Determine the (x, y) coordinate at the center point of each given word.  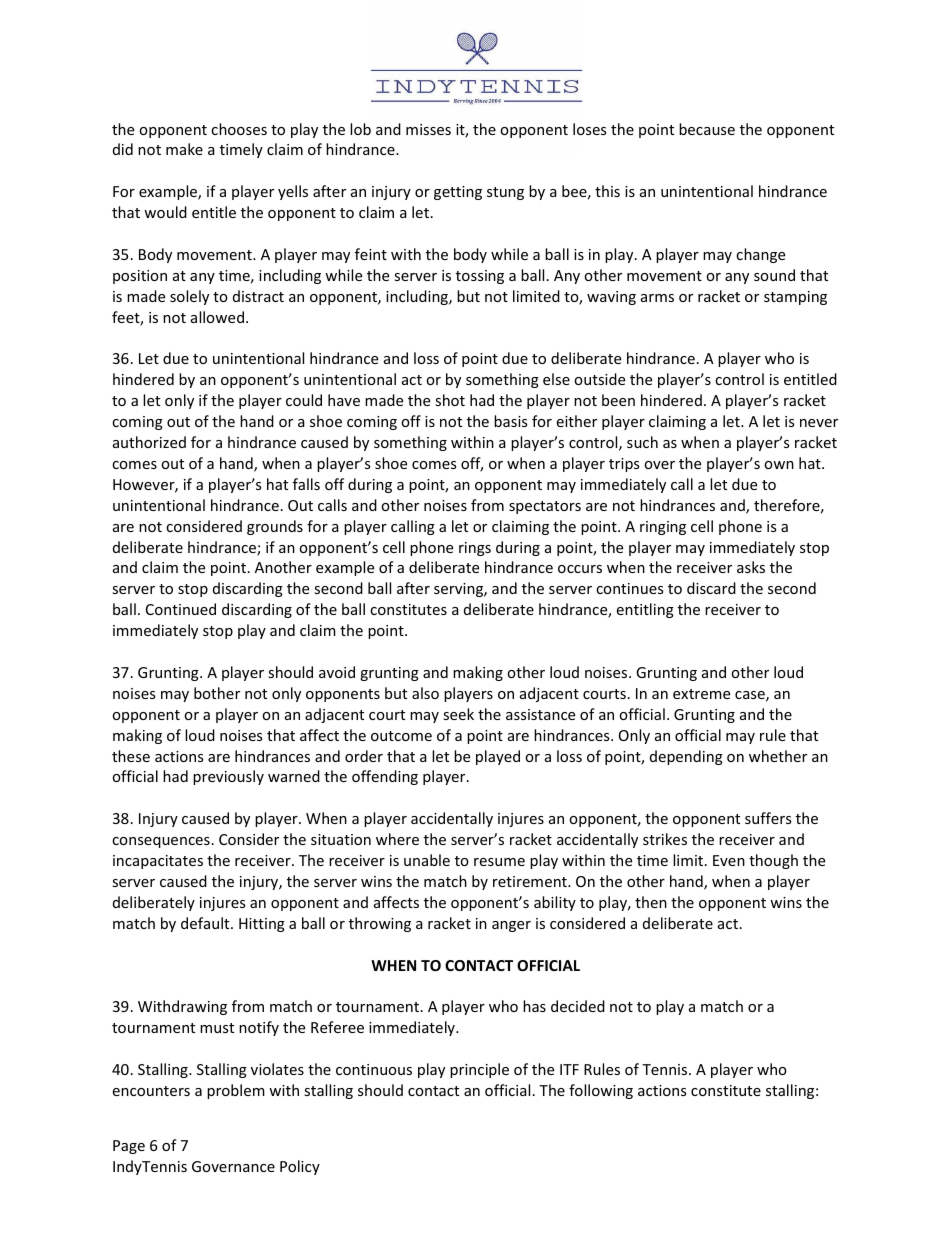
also (425, 693)
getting (458, 193)
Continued (181, 609)
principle (479, 1070)
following (601, 1091)
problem (236, 1091)
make (184, 149)
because (707, 129)
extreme (701, 694)
